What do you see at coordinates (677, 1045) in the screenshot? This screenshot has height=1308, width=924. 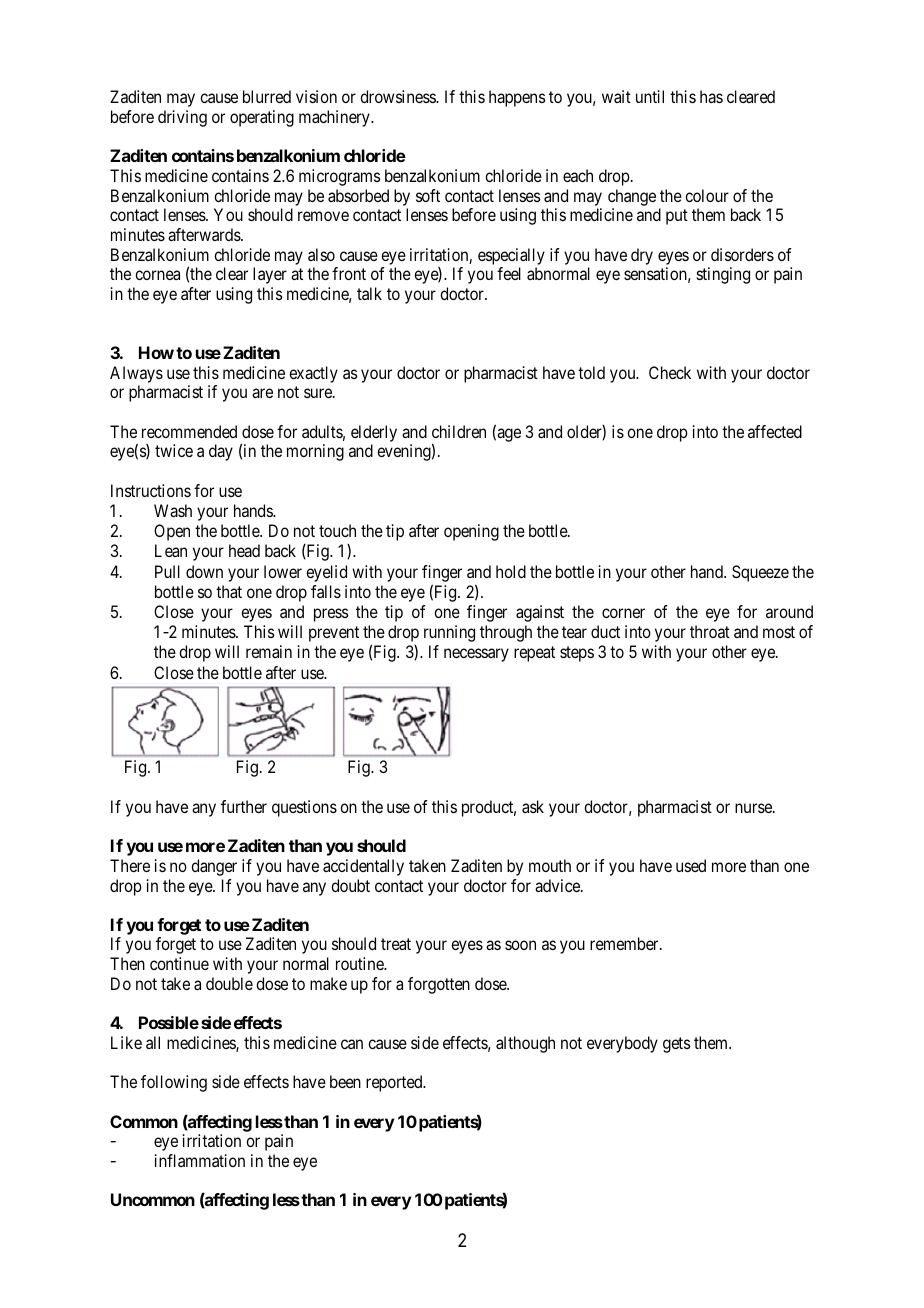 I see `gets` at bounding box center [677, 1045].
